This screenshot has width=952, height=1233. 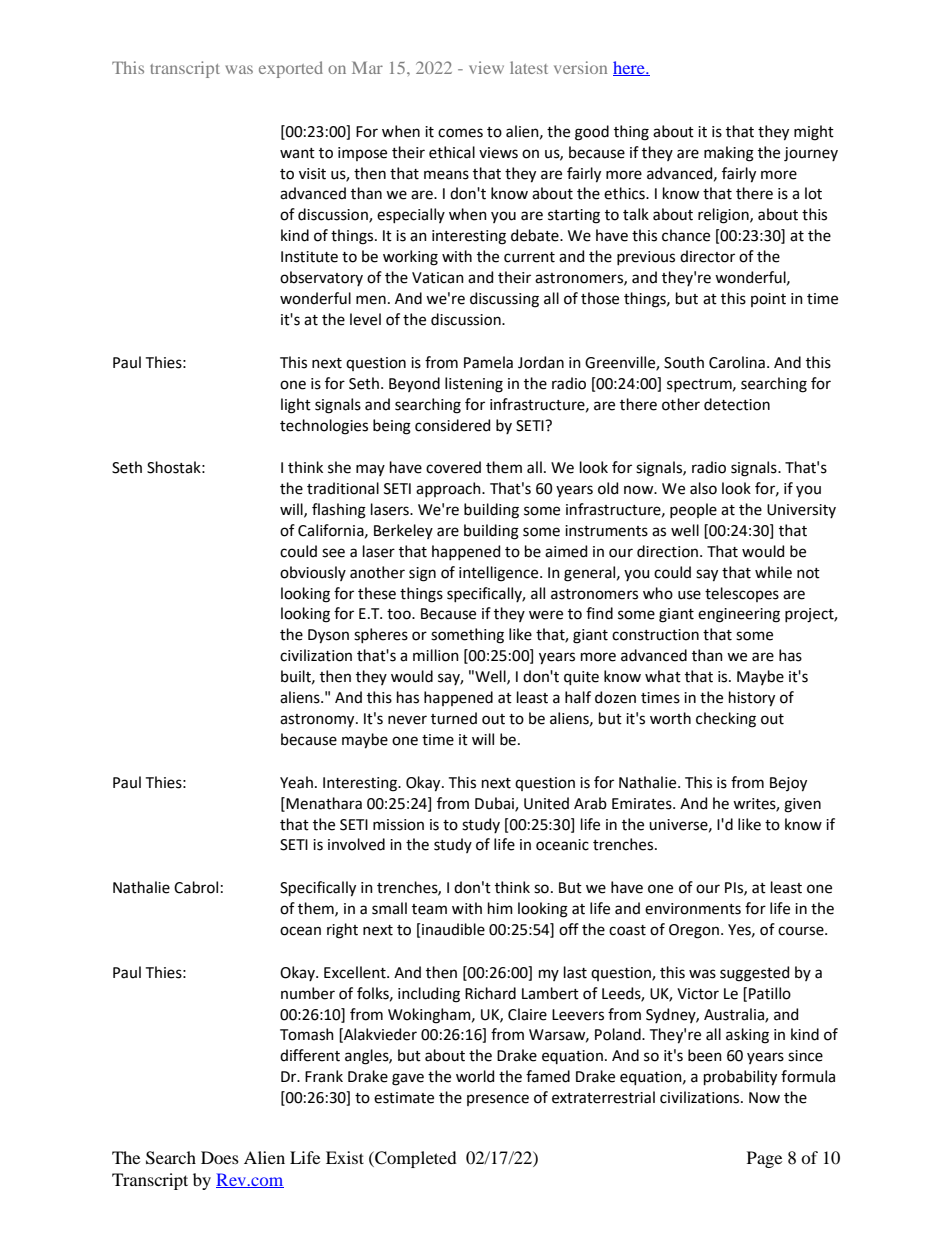 What do you see at coordinates (529, 67) in the screenshot?
I see `latest` at bounding box center [529, 67].
